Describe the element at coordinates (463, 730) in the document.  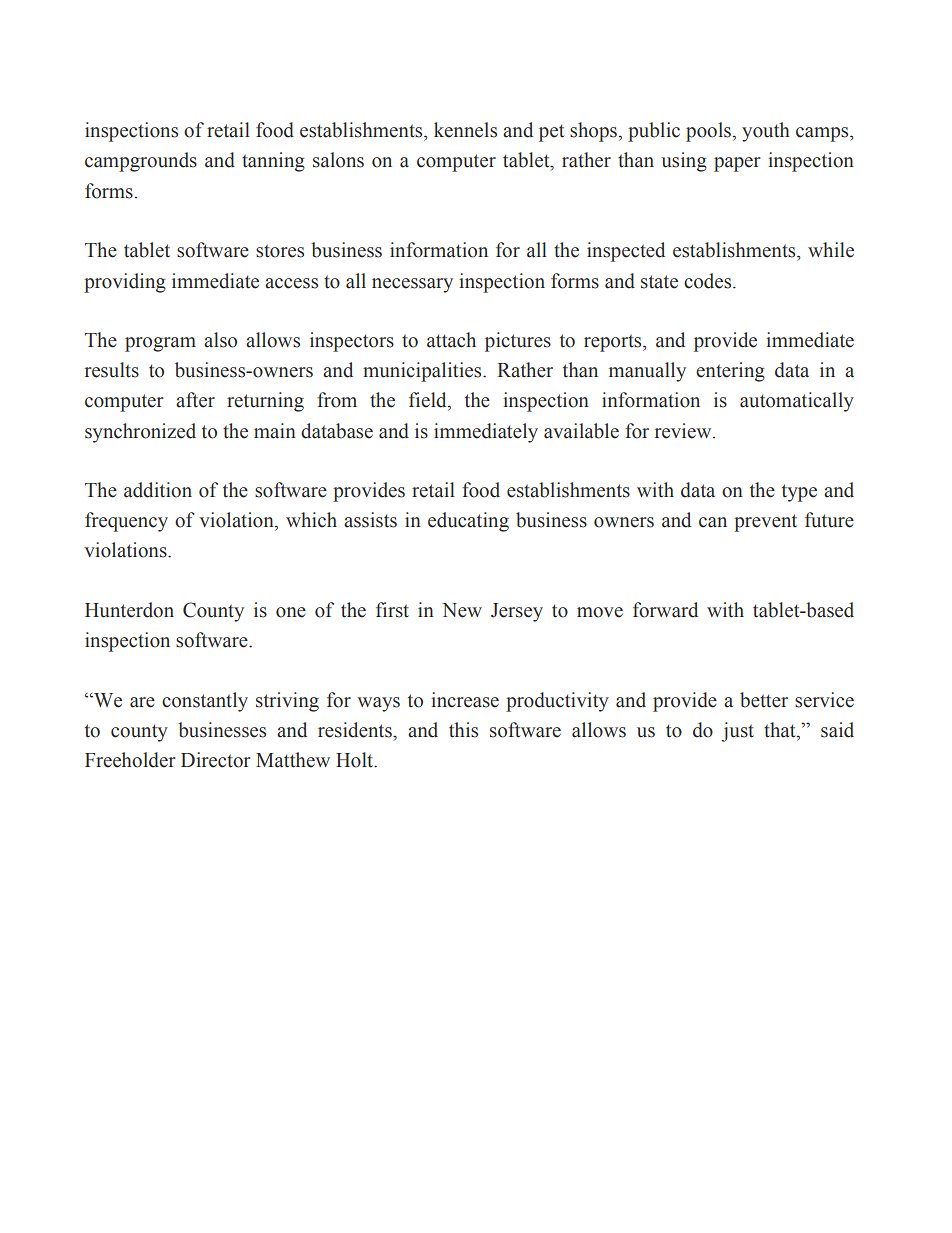
I see `this` at that location.
